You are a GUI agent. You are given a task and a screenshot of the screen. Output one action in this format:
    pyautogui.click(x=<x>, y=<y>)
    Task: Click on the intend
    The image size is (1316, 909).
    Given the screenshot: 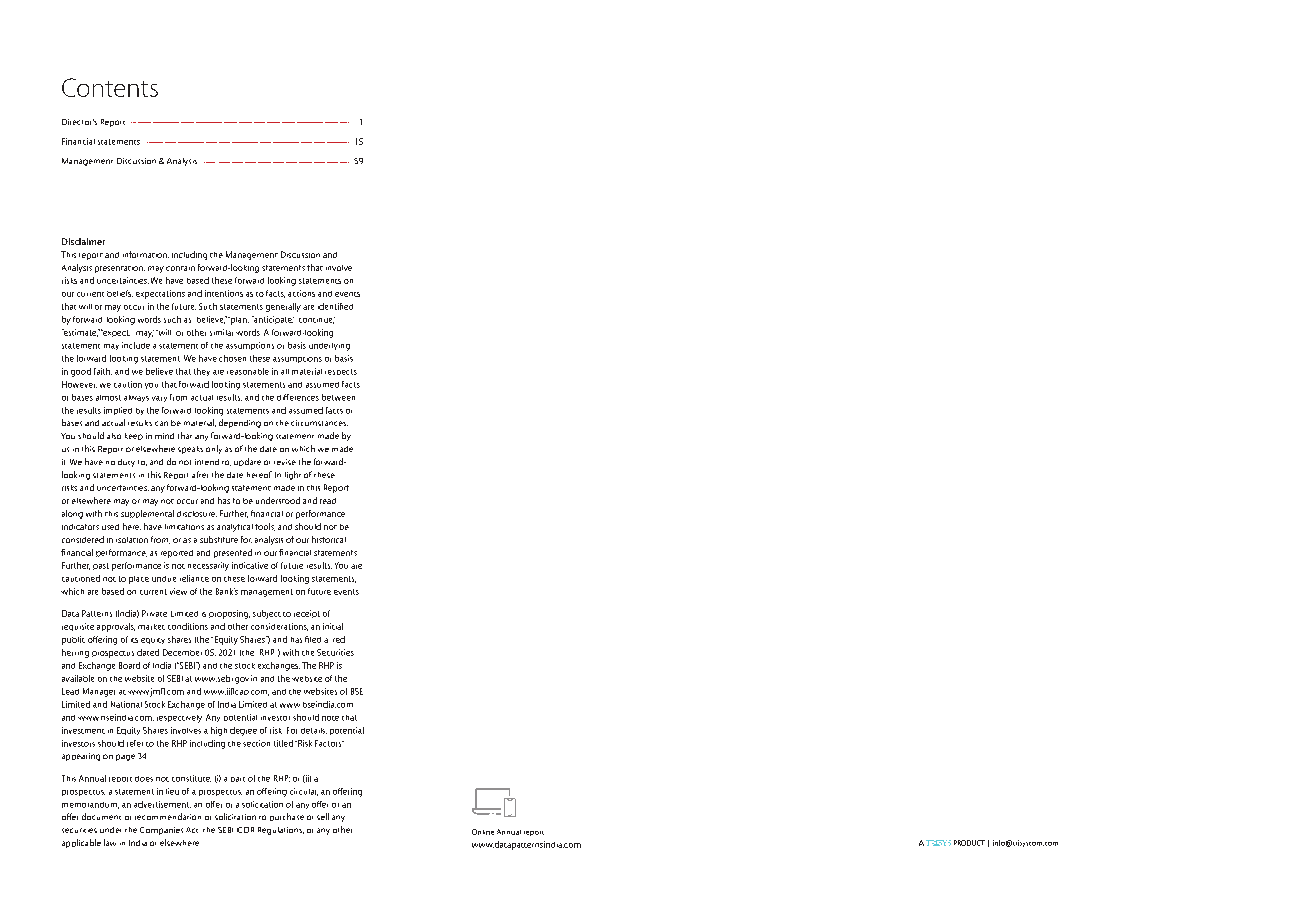 What is the action you would take?
    pyautogui.click(x=207, y=462)
